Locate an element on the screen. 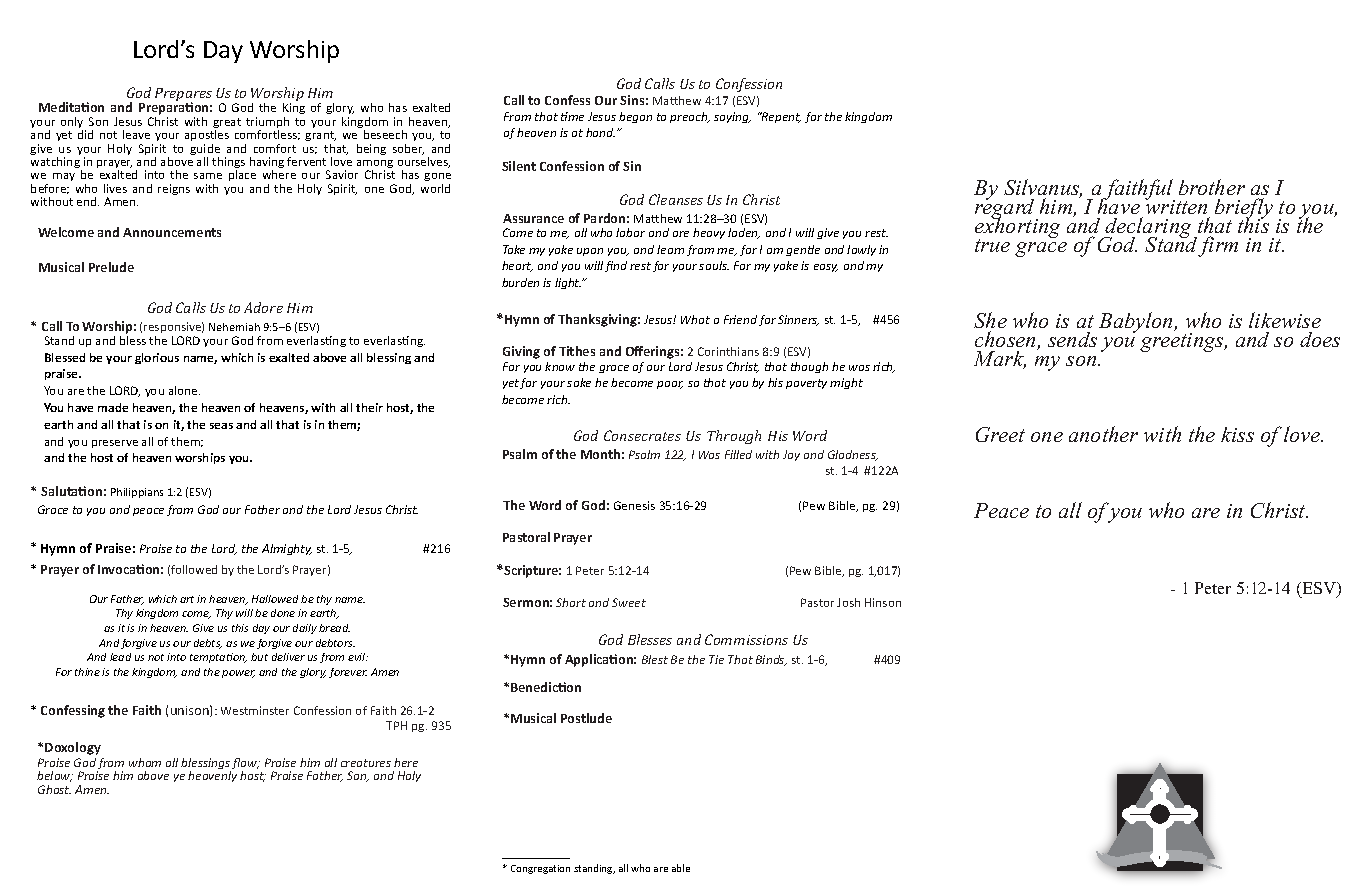  great is located at coordinates (227, 124).
